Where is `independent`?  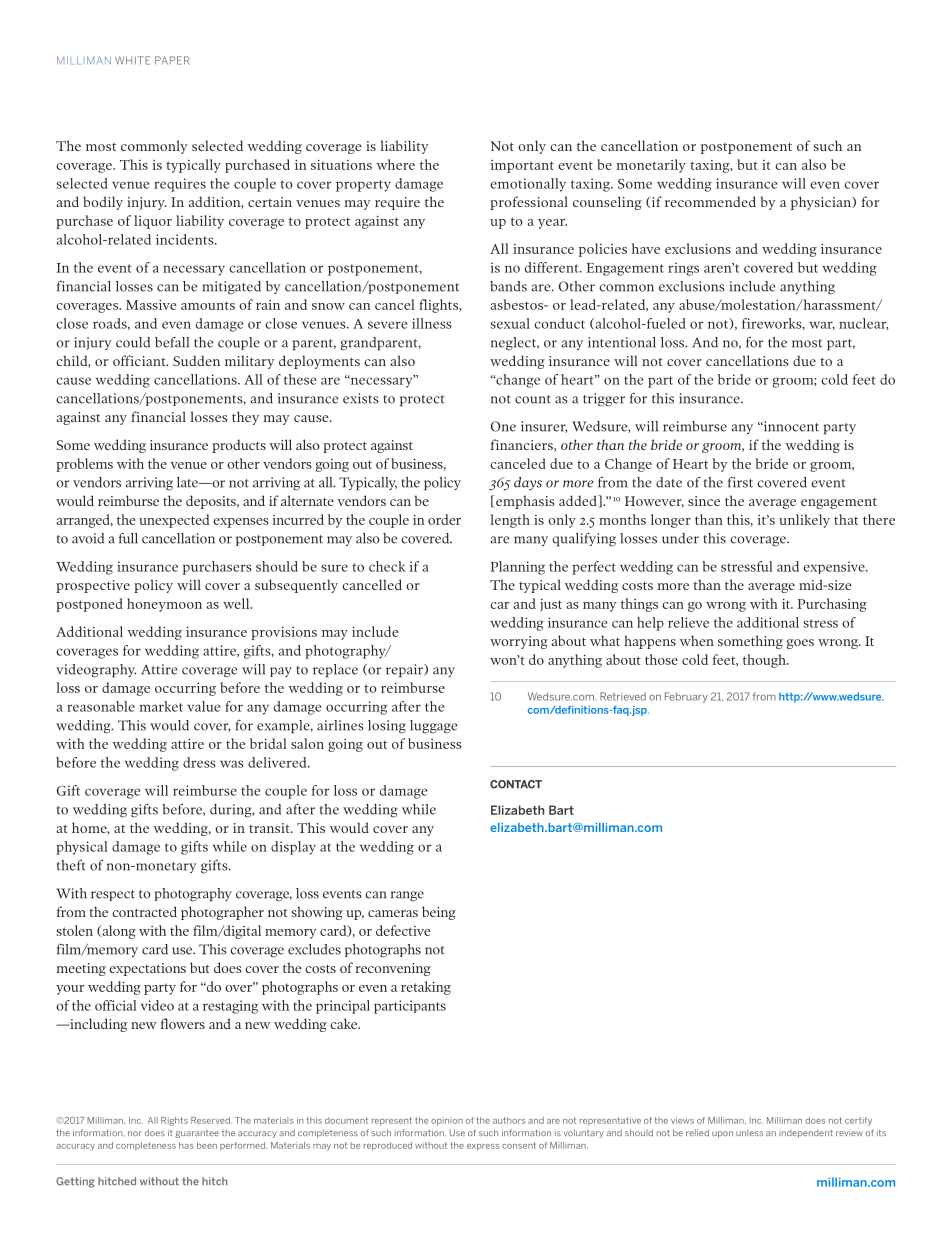
independent is located at coordinates (806, 1134).
